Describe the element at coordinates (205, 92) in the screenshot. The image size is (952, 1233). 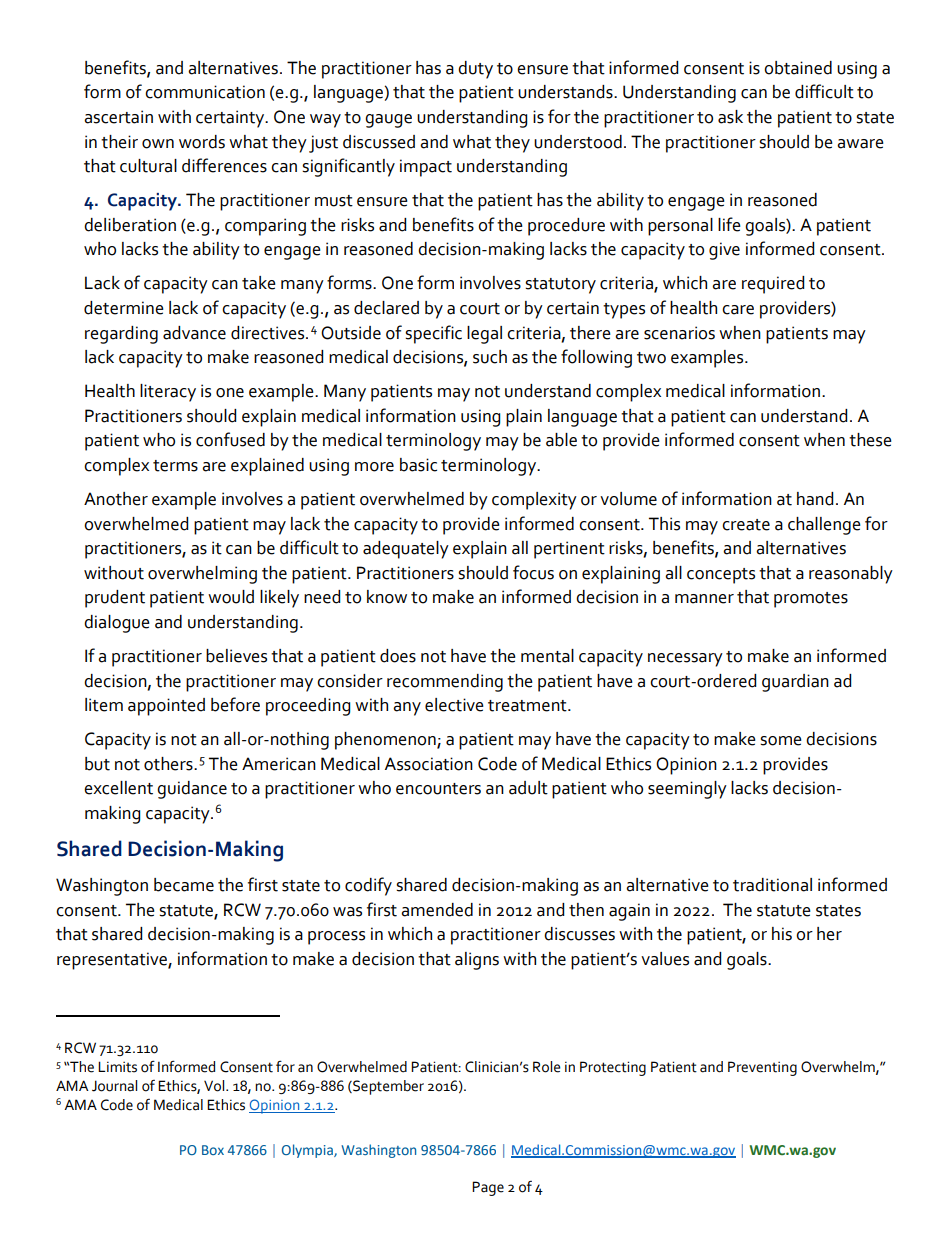
I see `communication` at that location.
